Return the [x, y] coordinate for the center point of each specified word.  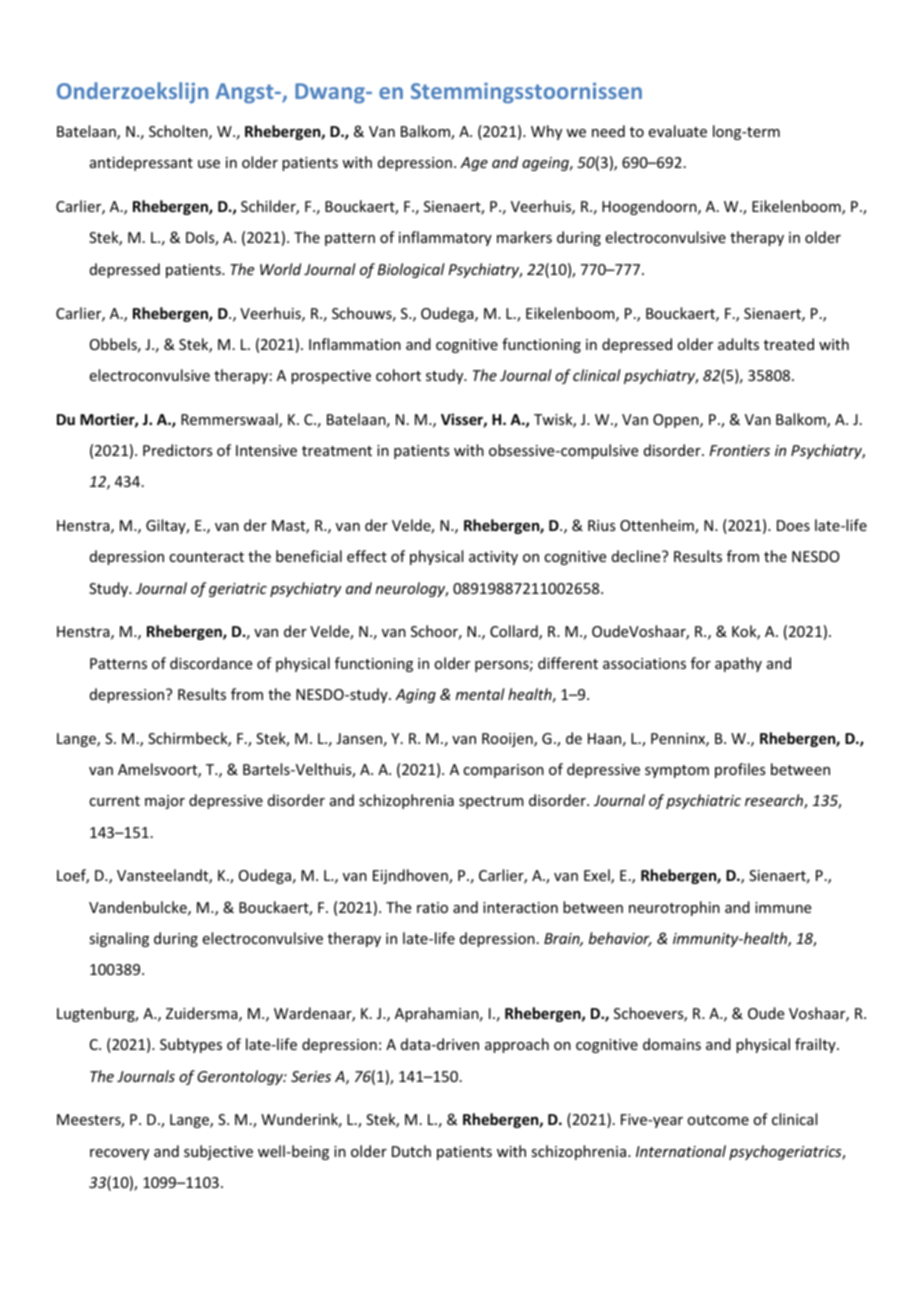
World [280, 269]
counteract [206, 557]
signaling [119, 939]
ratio [432, 907]
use [209, 164]
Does [793, 525]
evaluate [678, 131]
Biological [411, 270]
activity [493, 558]
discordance [211, 663]
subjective [218, 1152]
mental [480, 694]
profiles [740, 770]
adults [738, 344]
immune [783, 907]
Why [546, 132]
